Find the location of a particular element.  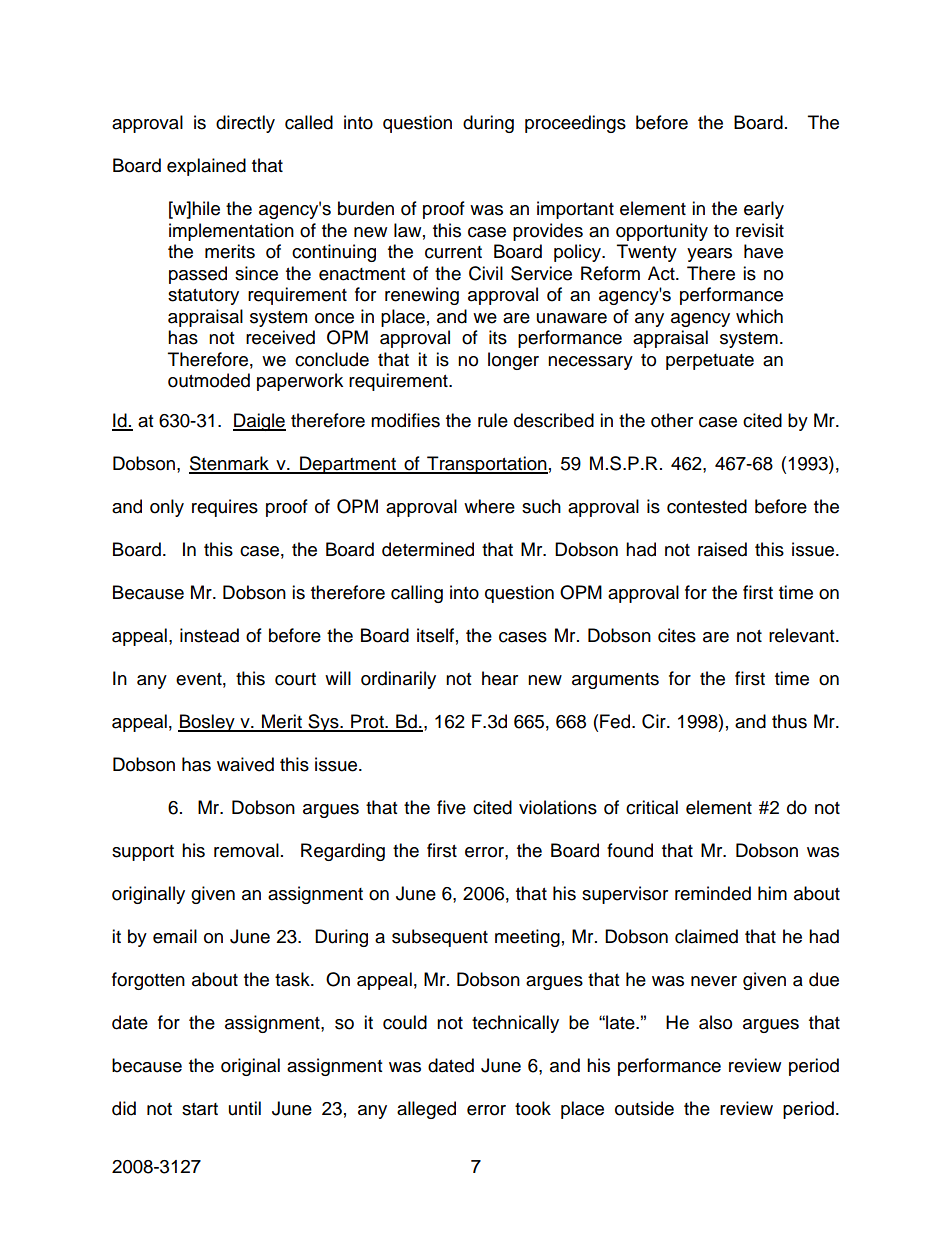

also is located at coordinates (715, 1022).
